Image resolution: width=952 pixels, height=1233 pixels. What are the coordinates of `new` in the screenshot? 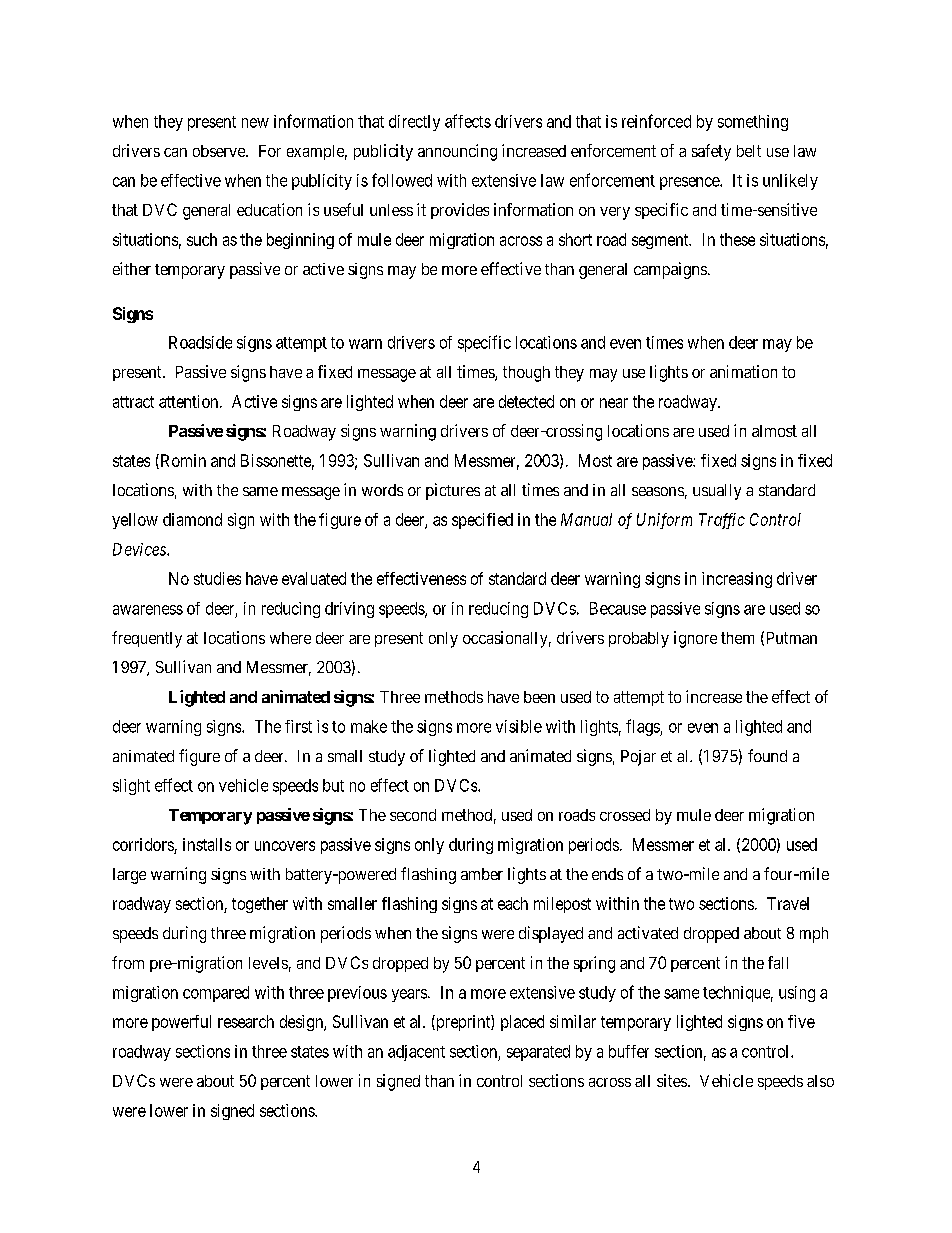 It's located at (255, 123).
